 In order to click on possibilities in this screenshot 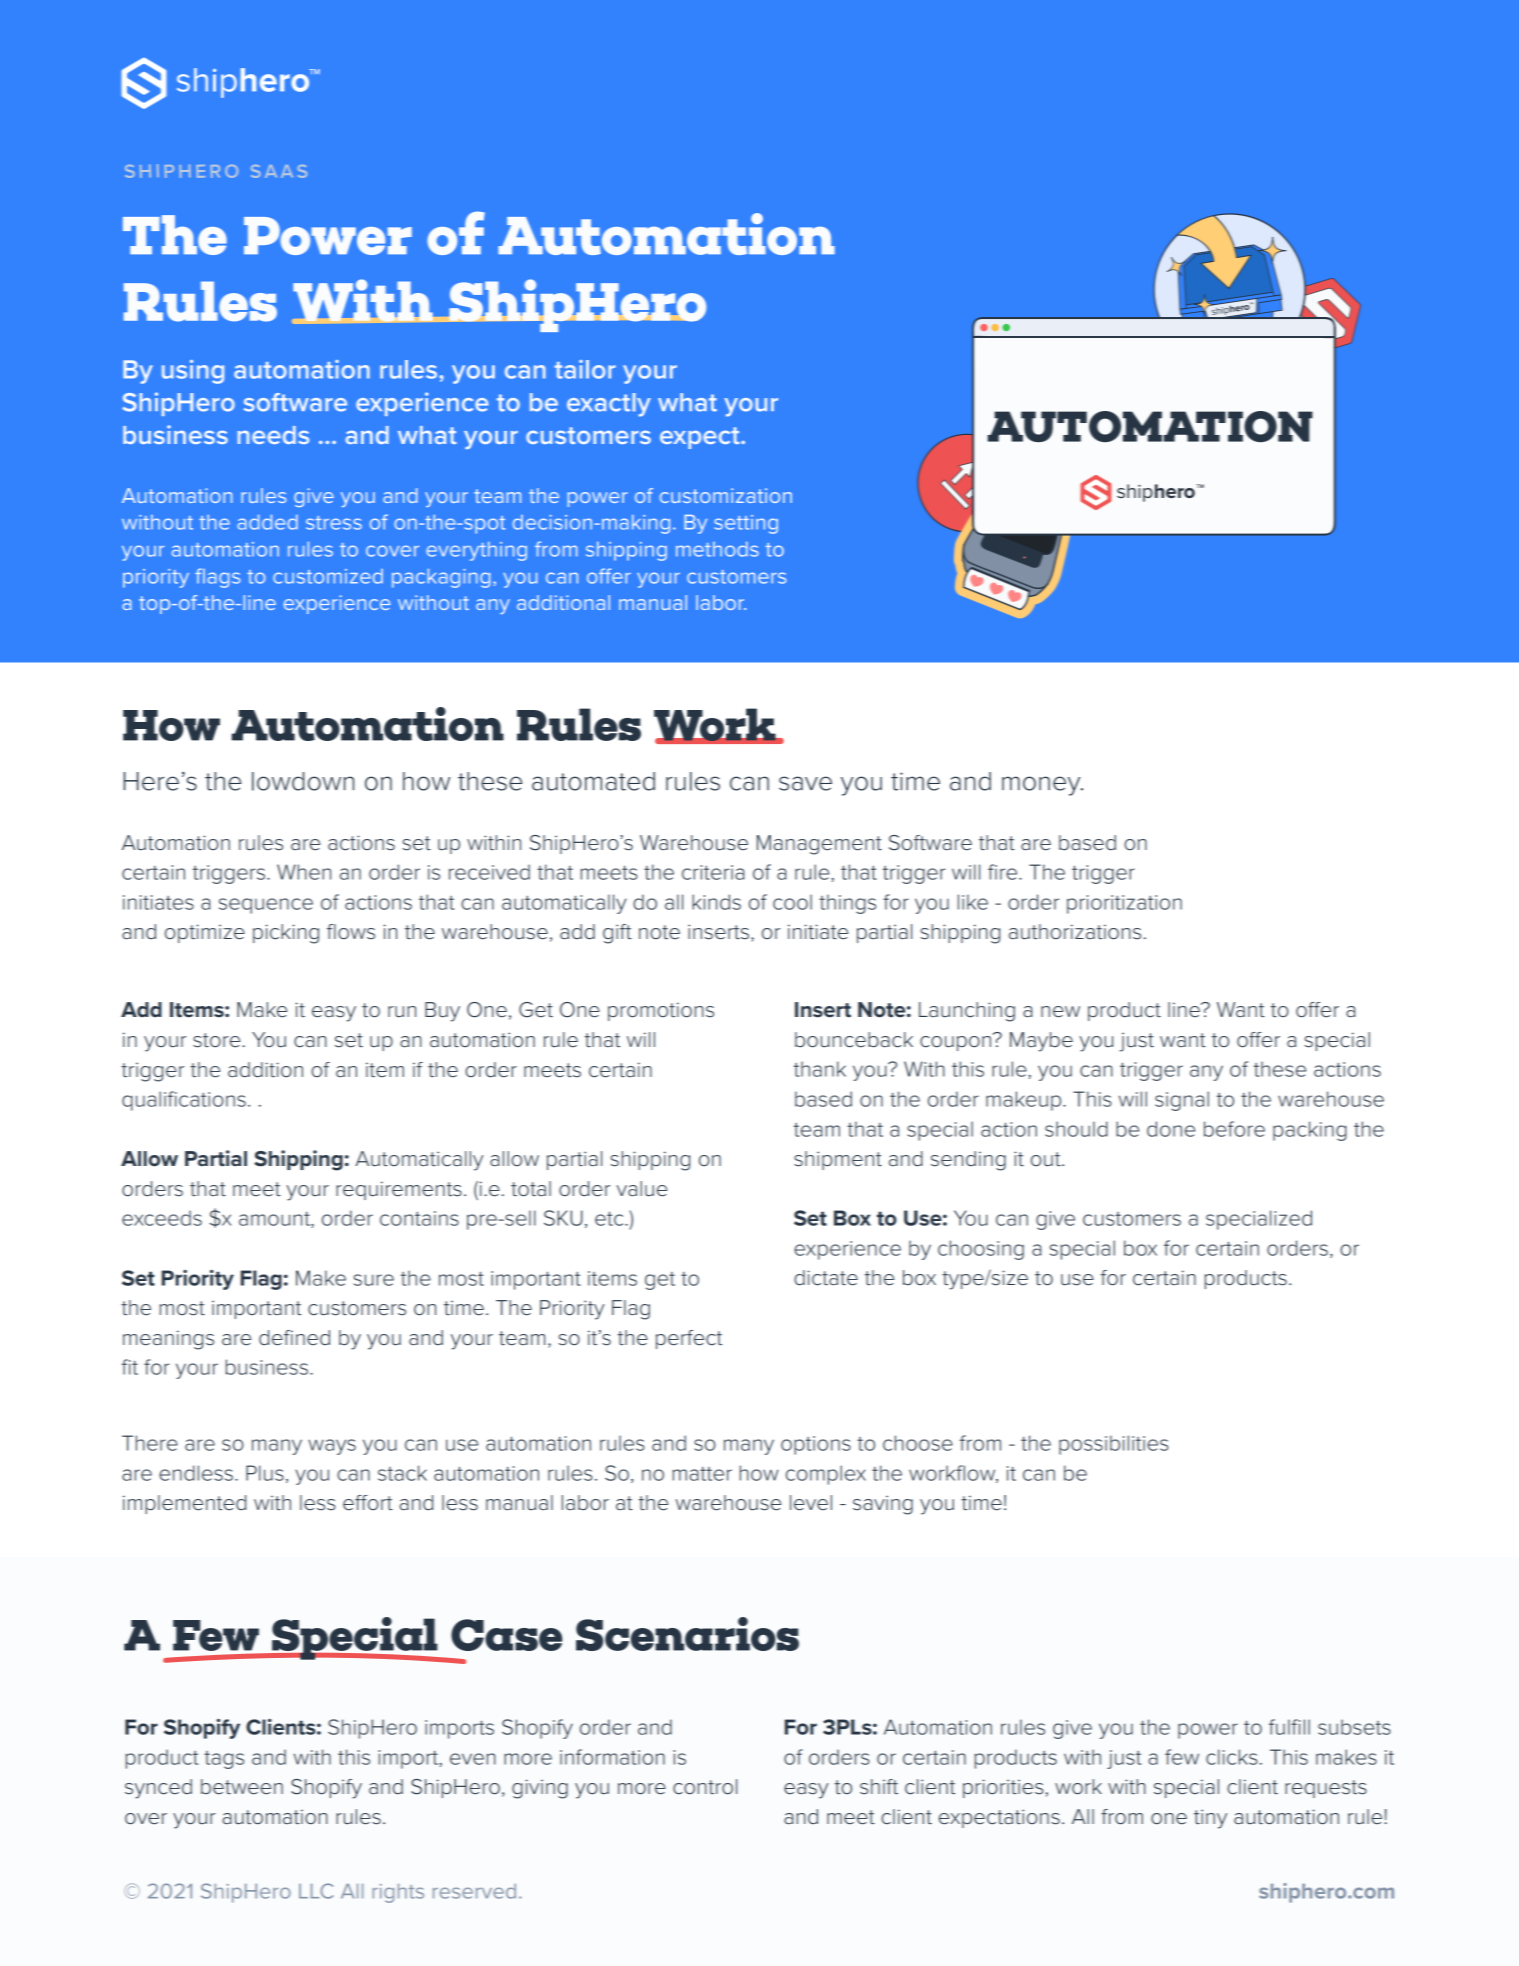, I will do `click(1113, 1445)`.
